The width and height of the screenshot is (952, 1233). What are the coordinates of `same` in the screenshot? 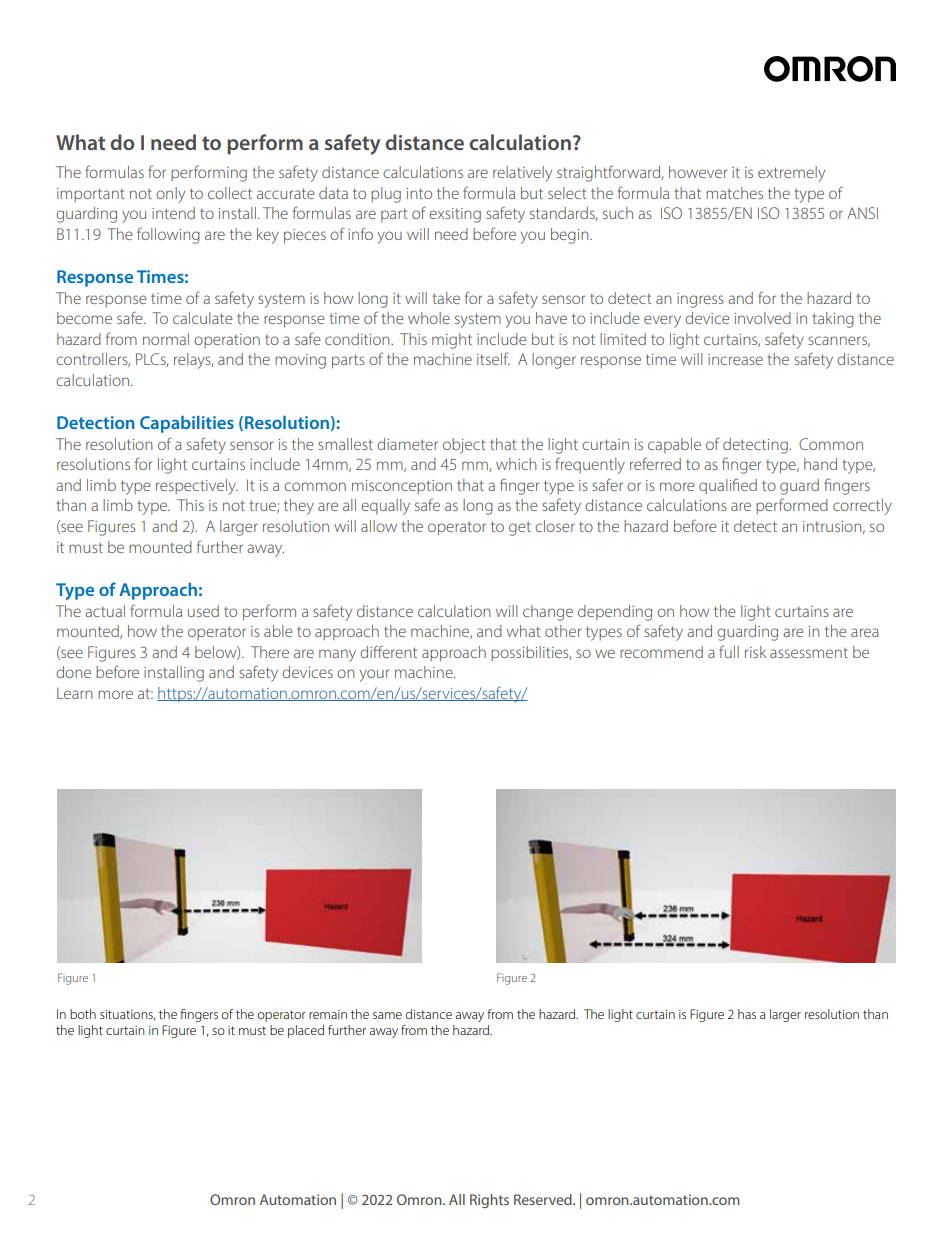 It's located at (387, 1015).
